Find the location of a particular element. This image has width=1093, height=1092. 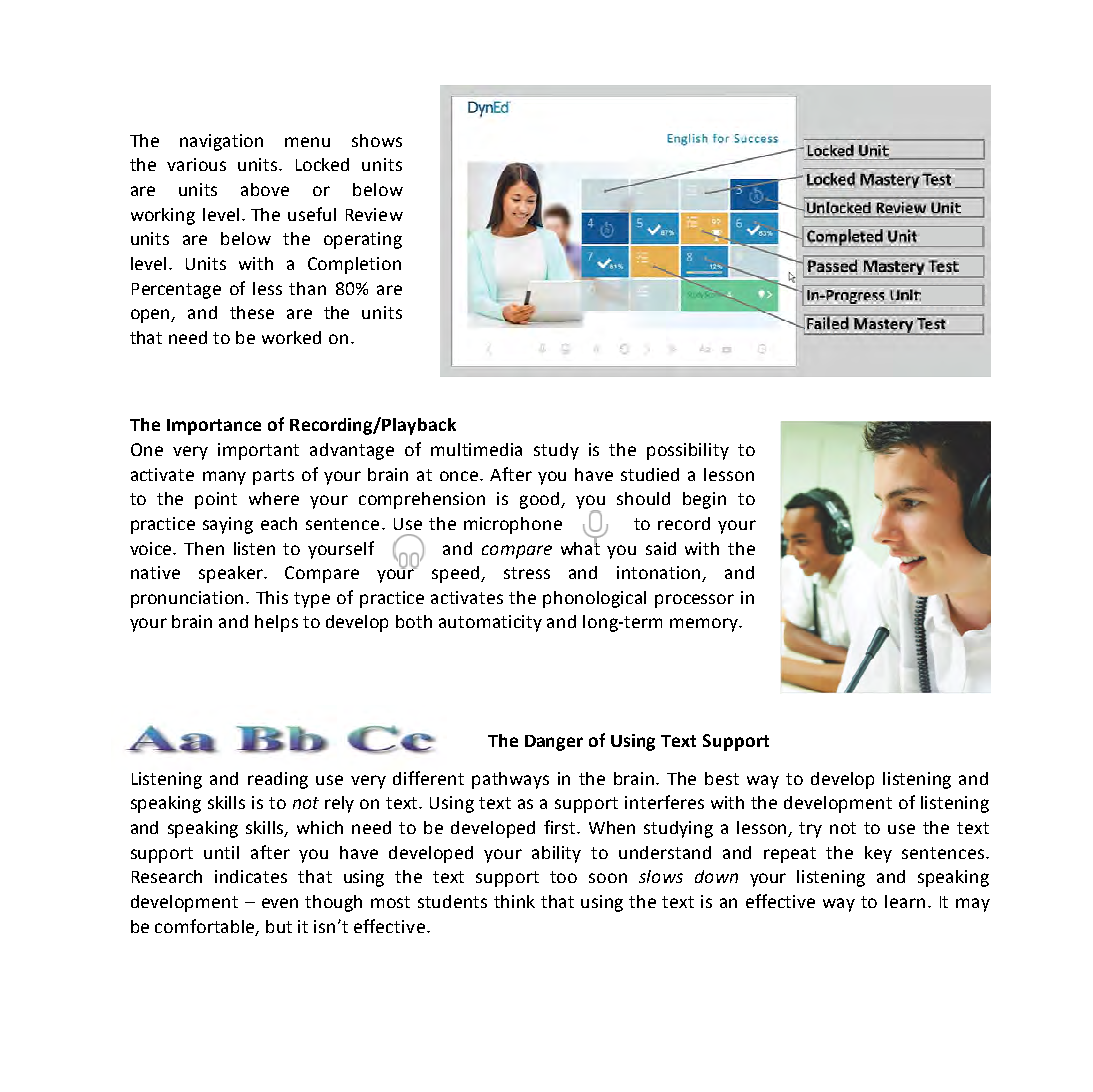

think is located at coordinates (514, 901).
